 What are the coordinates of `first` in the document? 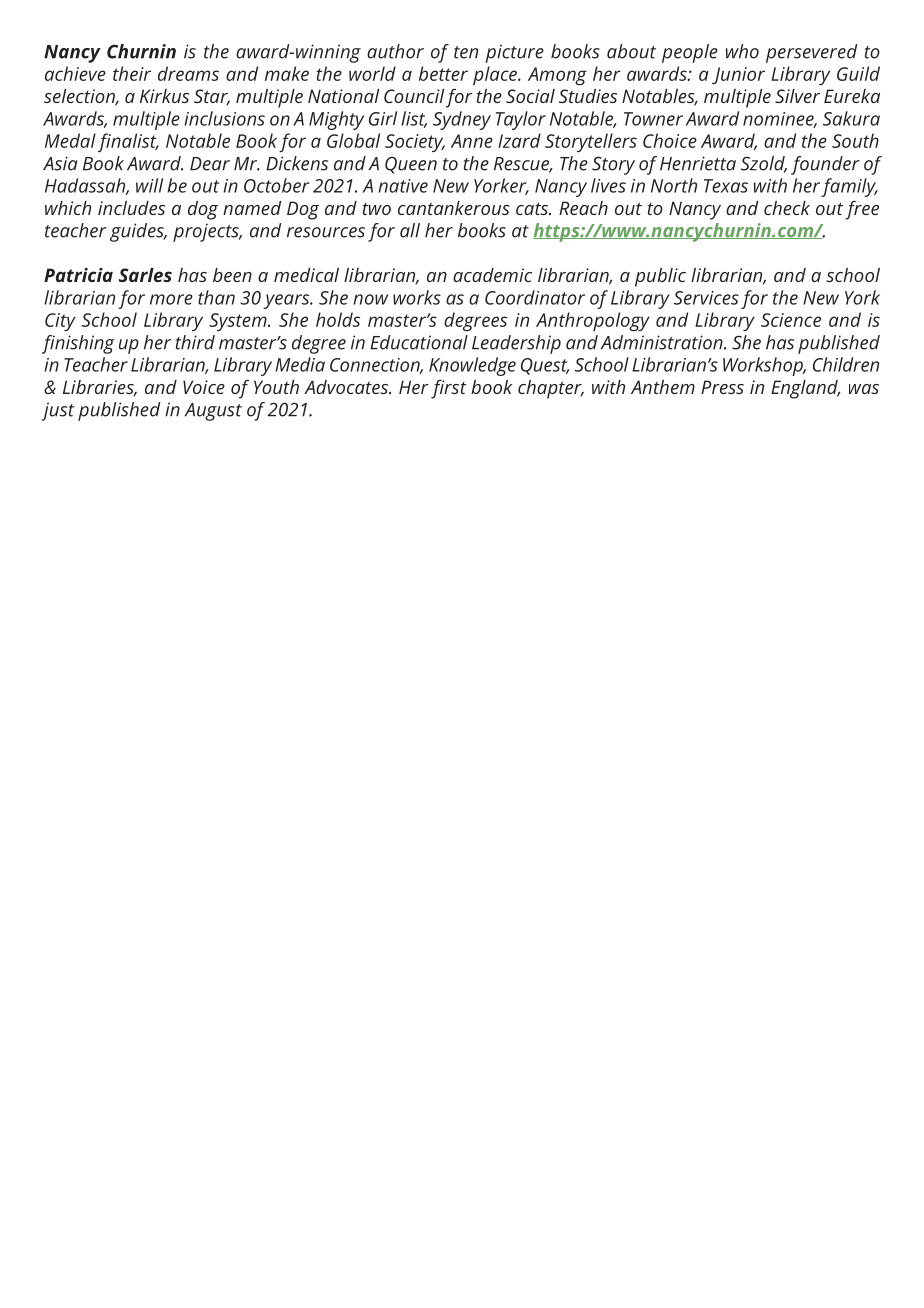 It's located at (449, 389).
